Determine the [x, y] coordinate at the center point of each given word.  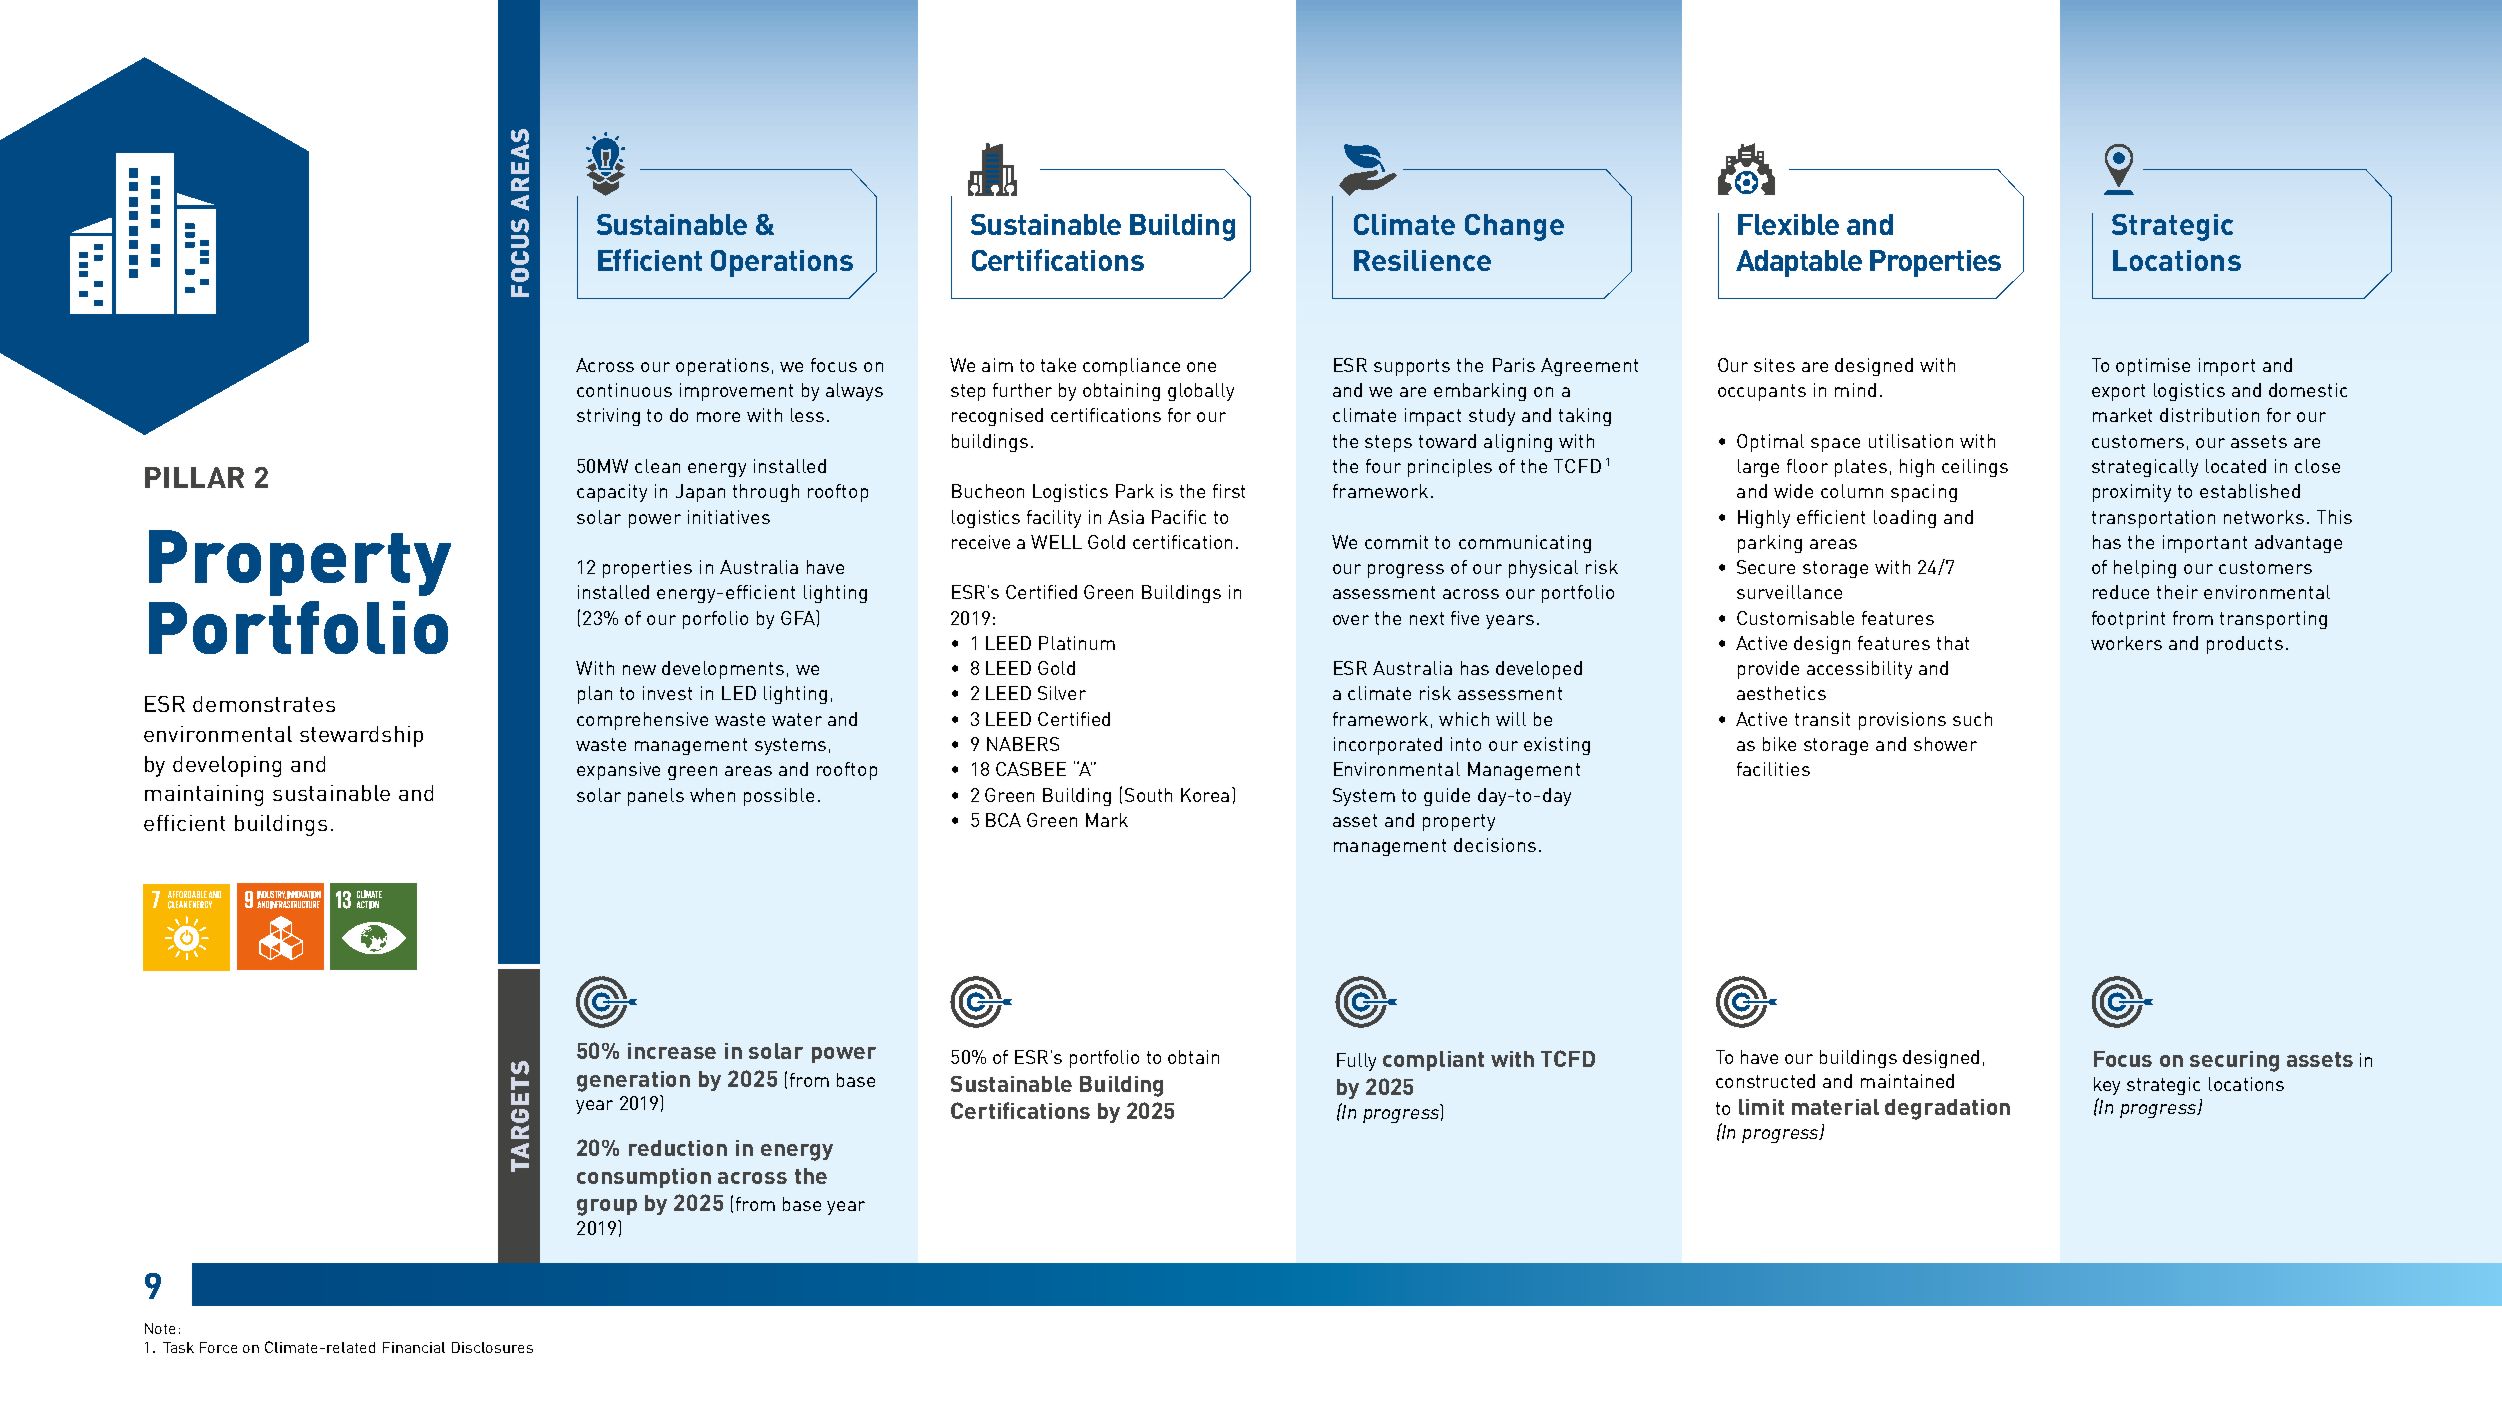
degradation [1947, 1109]
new [639, 670]
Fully [1356, 1062]
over [1351, 620]
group [607, 1207]
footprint [2128, 620]
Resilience [1422, 260]
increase [672, 1051]
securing [2234, 1061]
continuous [624, 390]
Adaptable [1799, 263]
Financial [414, 1347]
